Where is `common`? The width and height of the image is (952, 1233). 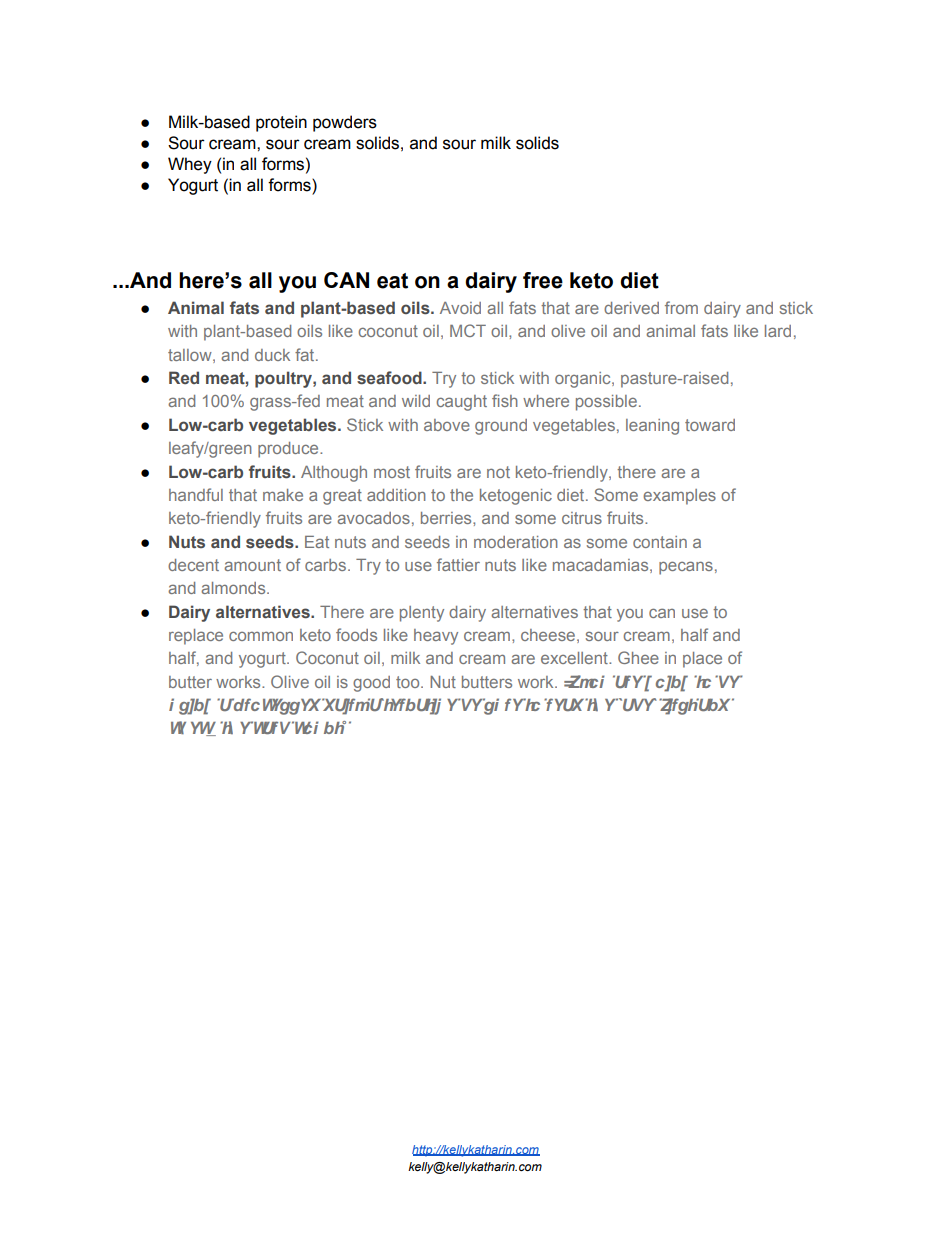 common is located at coordinates (261, 636).
